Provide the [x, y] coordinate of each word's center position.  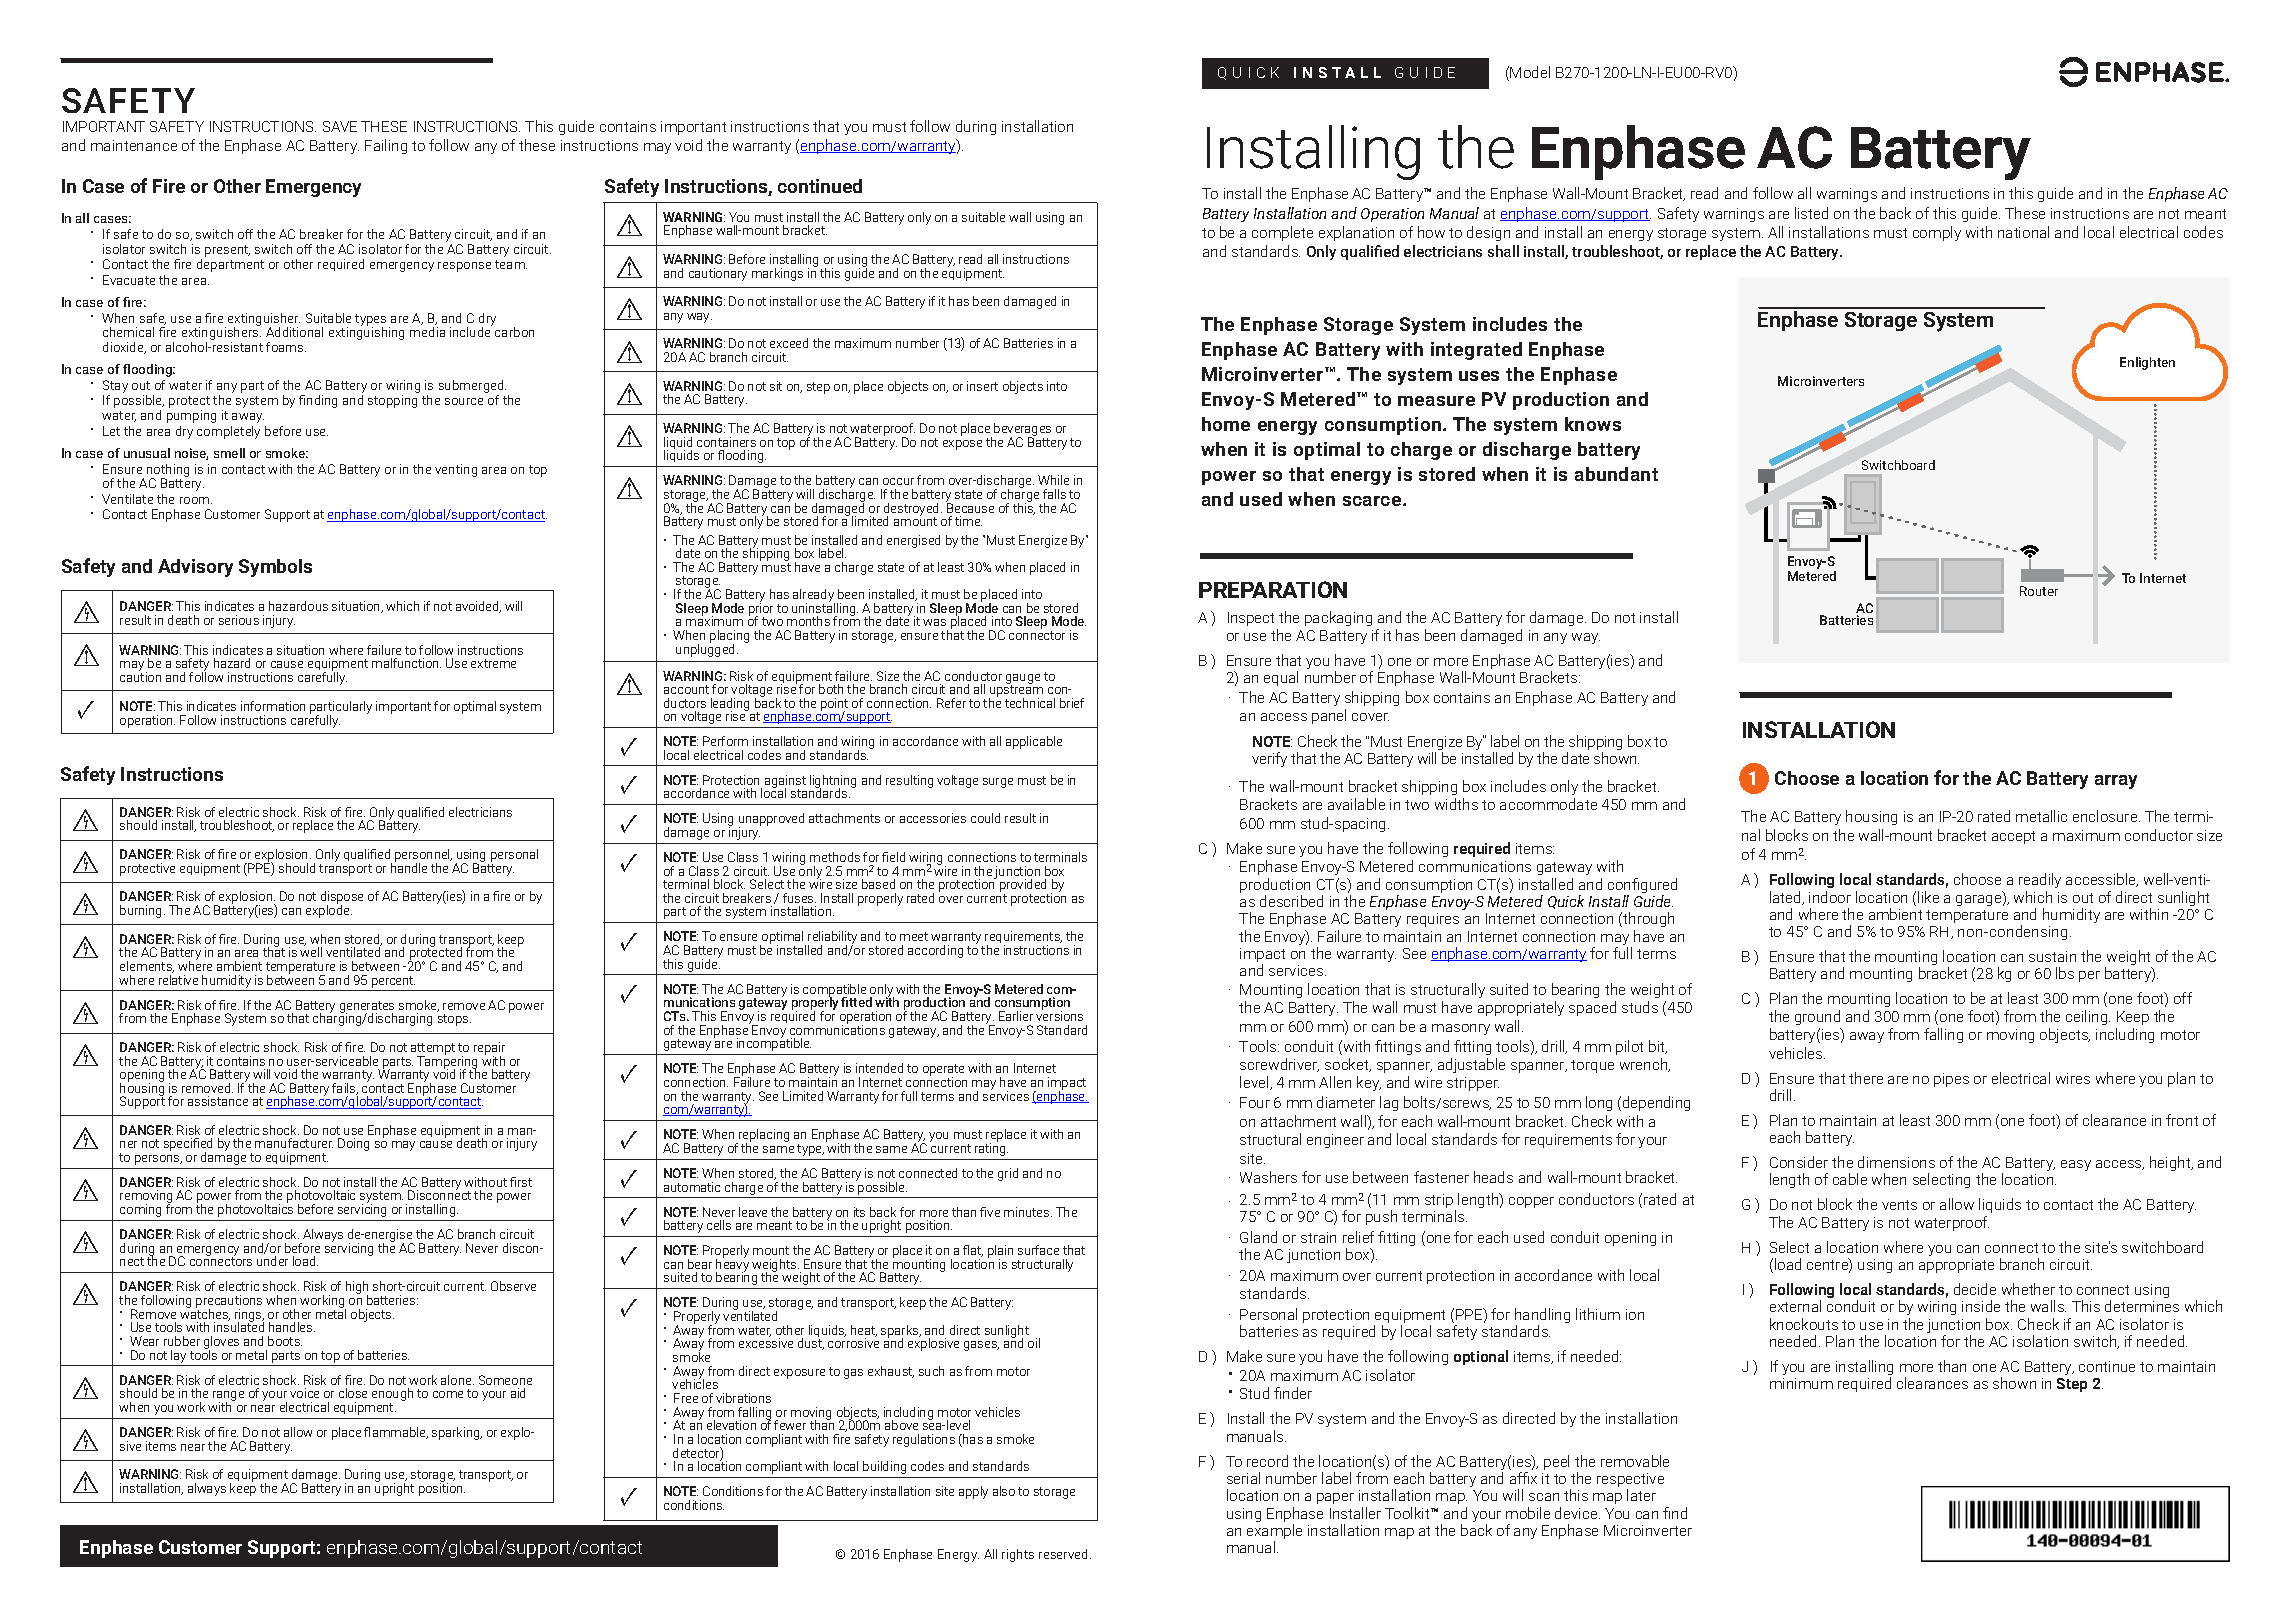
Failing [386, 146]
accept [2013, 837]
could [985, 818]
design [1488, 233]
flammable [396, 1433]
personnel [423, 857]
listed [1811, 213]
